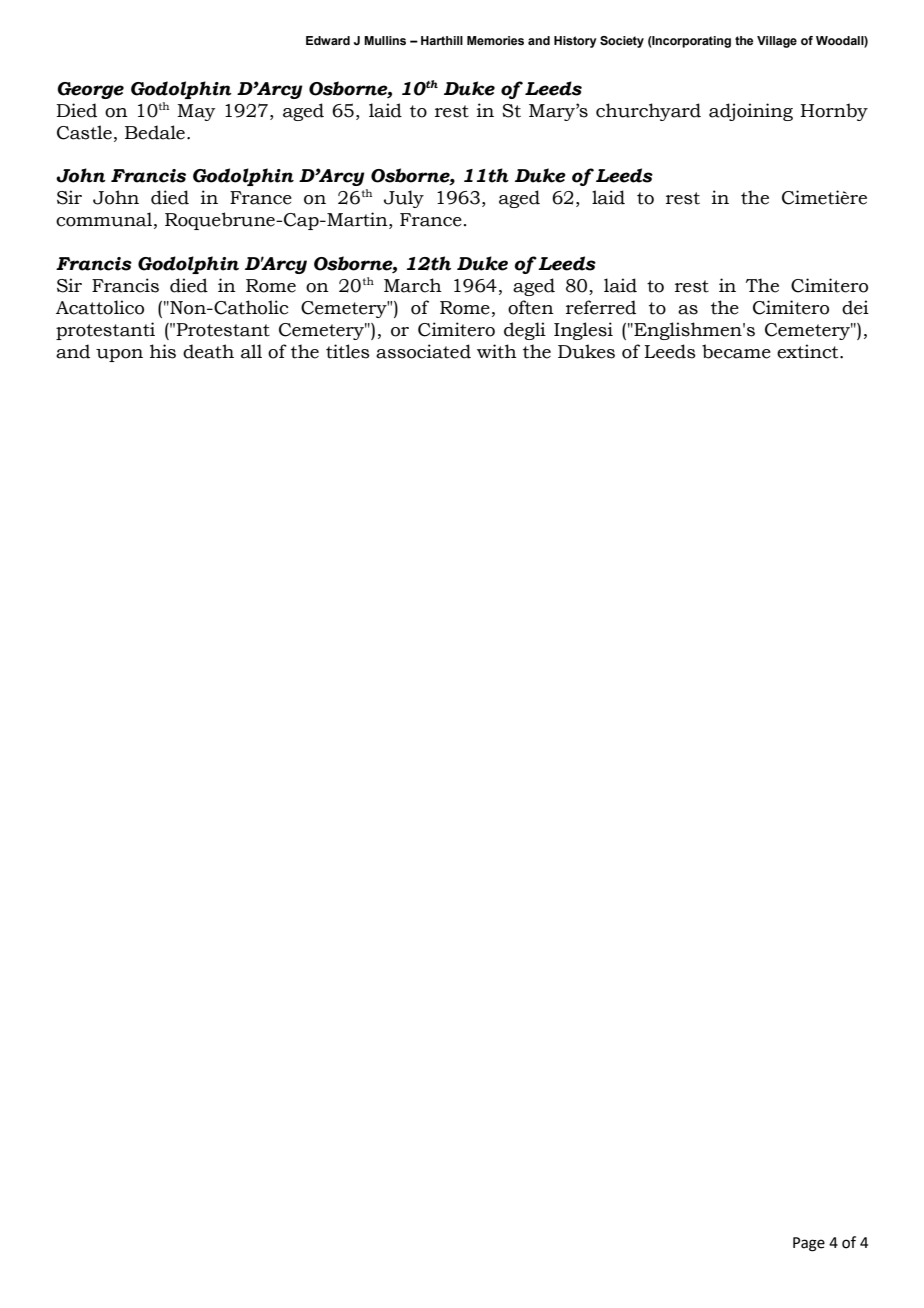 The height and width of the document is (1308, 924). Describe the element at coordinates (119, 355) in the document. I see `upon` at that location.
